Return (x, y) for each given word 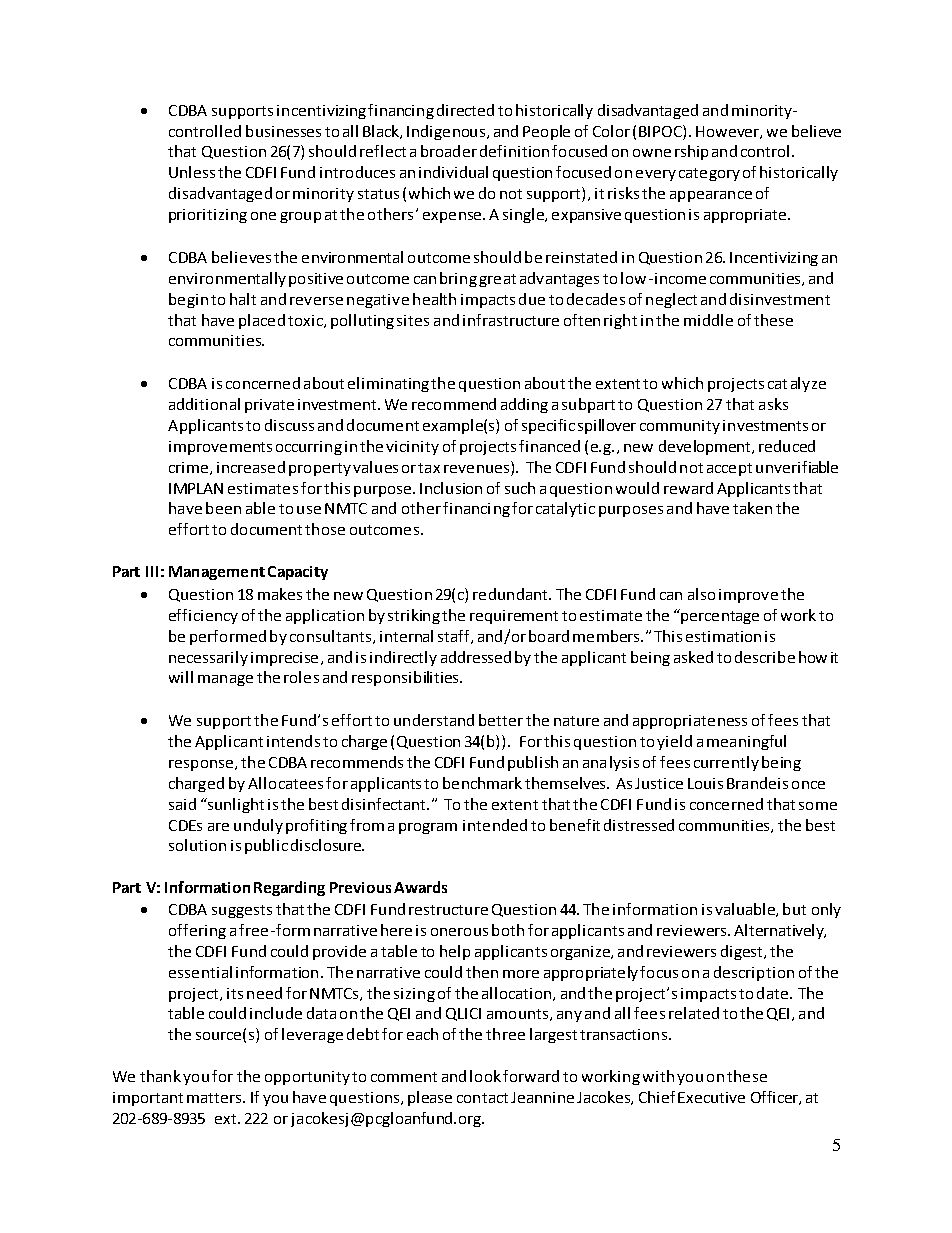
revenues (478, 470)
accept (729, 469)
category (709, 174)
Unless (192, 172)
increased (251, 467)
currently (726, 763)
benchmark (482, 783)
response (202, 765)
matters (215, 1098)
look (485, 1076)
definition (514, 151)
